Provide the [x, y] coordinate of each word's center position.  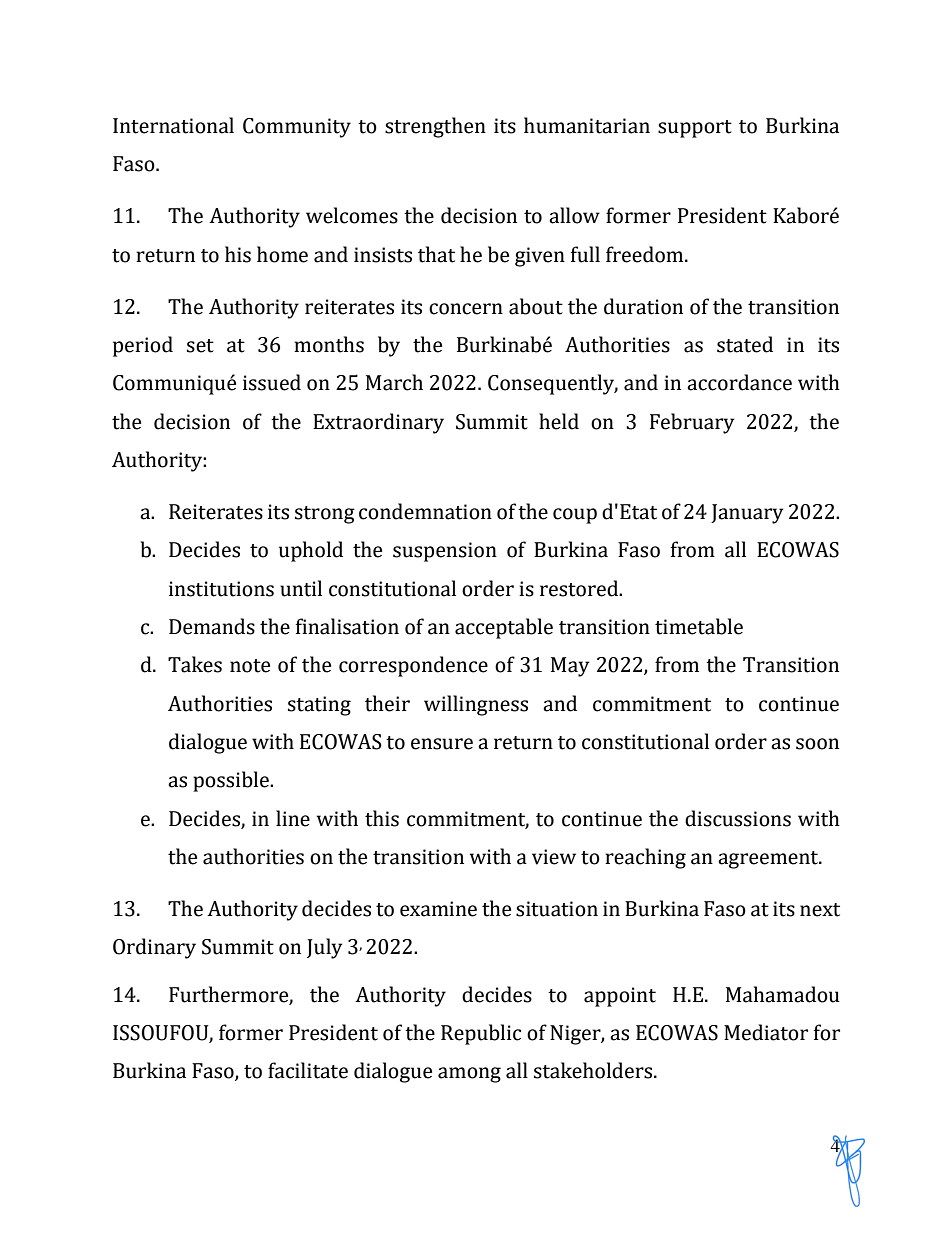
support [695, 129]
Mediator [766, 1032]
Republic [481, 1034]
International [173, 125]
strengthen [435, 127]
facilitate [308, 1070]
